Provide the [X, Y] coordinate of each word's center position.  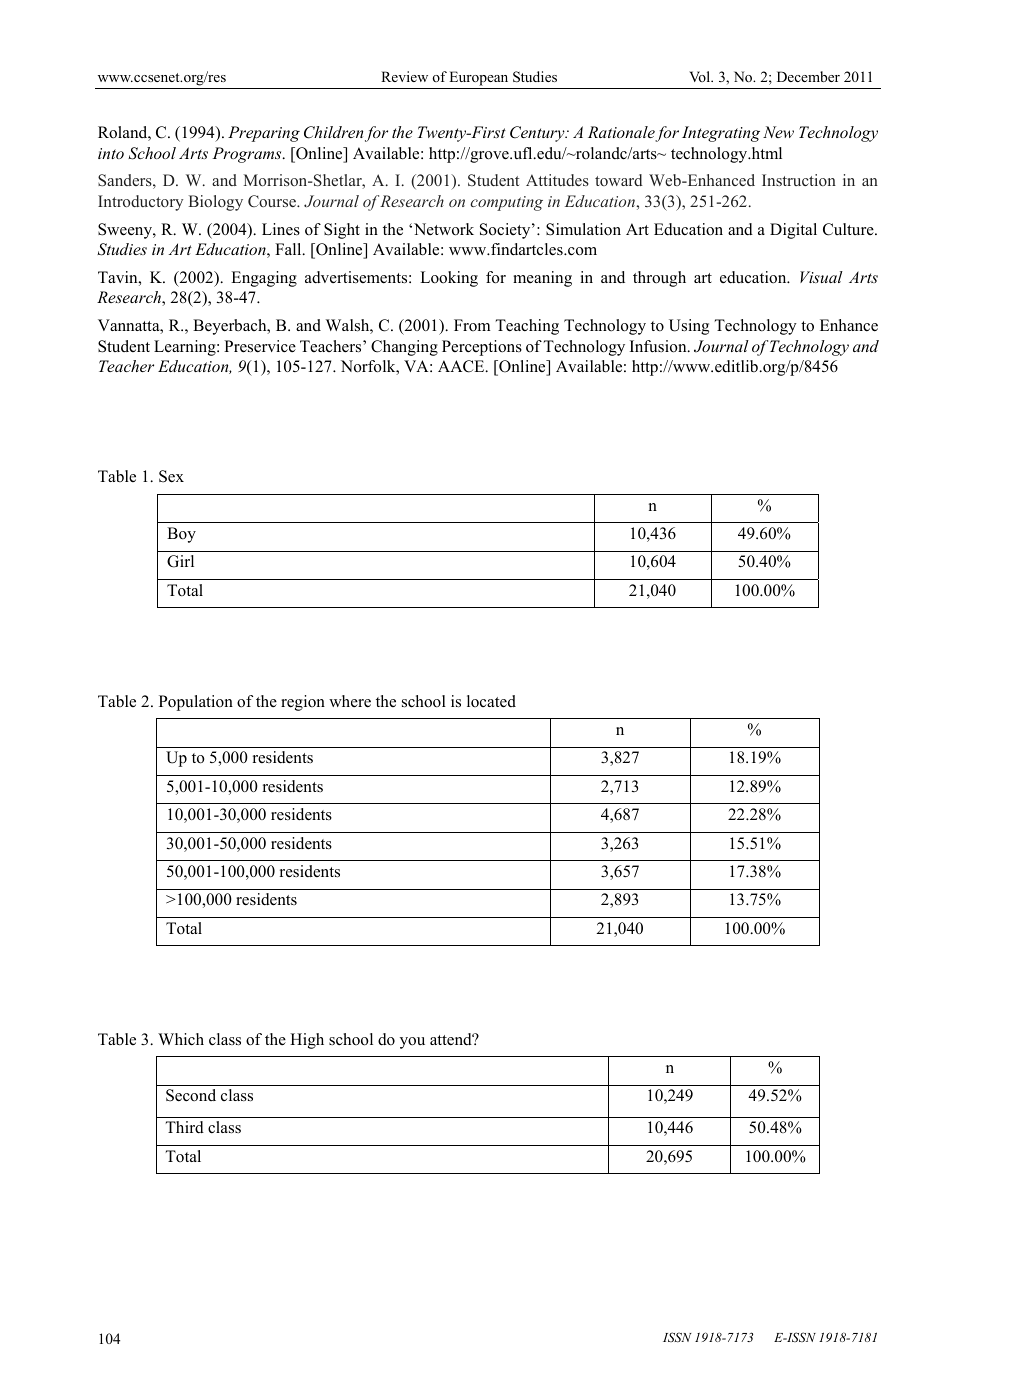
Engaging [264, 279]
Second [191, 1095]
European [478, 78]
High [307, 1041]
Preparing [264, 134]
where [350, 701]
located [491, 701]
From [472, 325]
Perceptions [482, 348]
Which [181, 1039]
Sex [171, 476]
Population [196, 703]
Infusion [659, 346]
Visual [821, 277]
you [412, 1043]
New [778, 132]
